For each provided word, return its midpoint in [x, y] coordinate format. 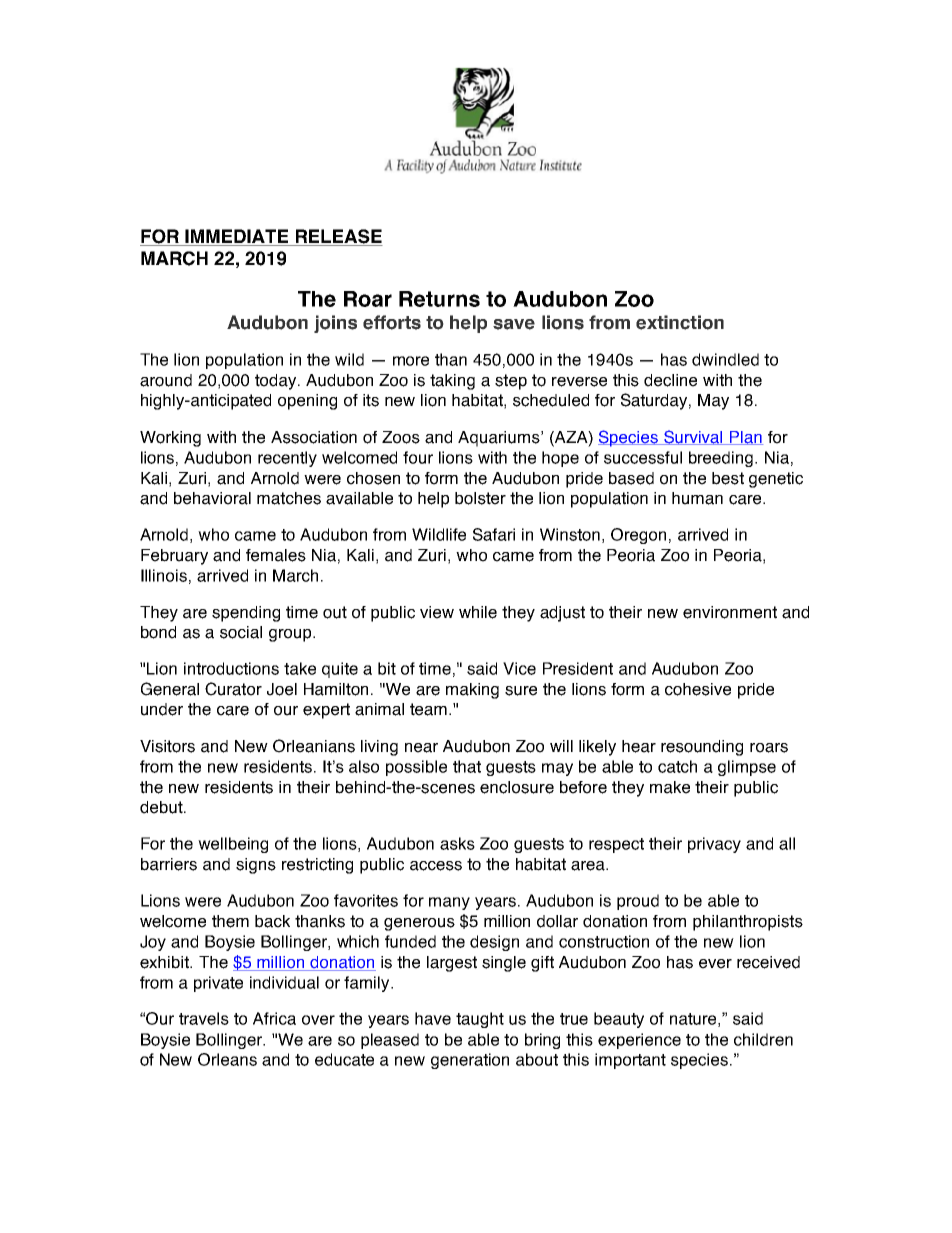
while [478, 612]
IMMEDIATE [236, 236]
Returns [439, 299]
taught [480, 1020]
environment [730, 612]
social [241, 632]
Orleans [227, 1059]
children [763, 1039]
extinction [680, 322]
